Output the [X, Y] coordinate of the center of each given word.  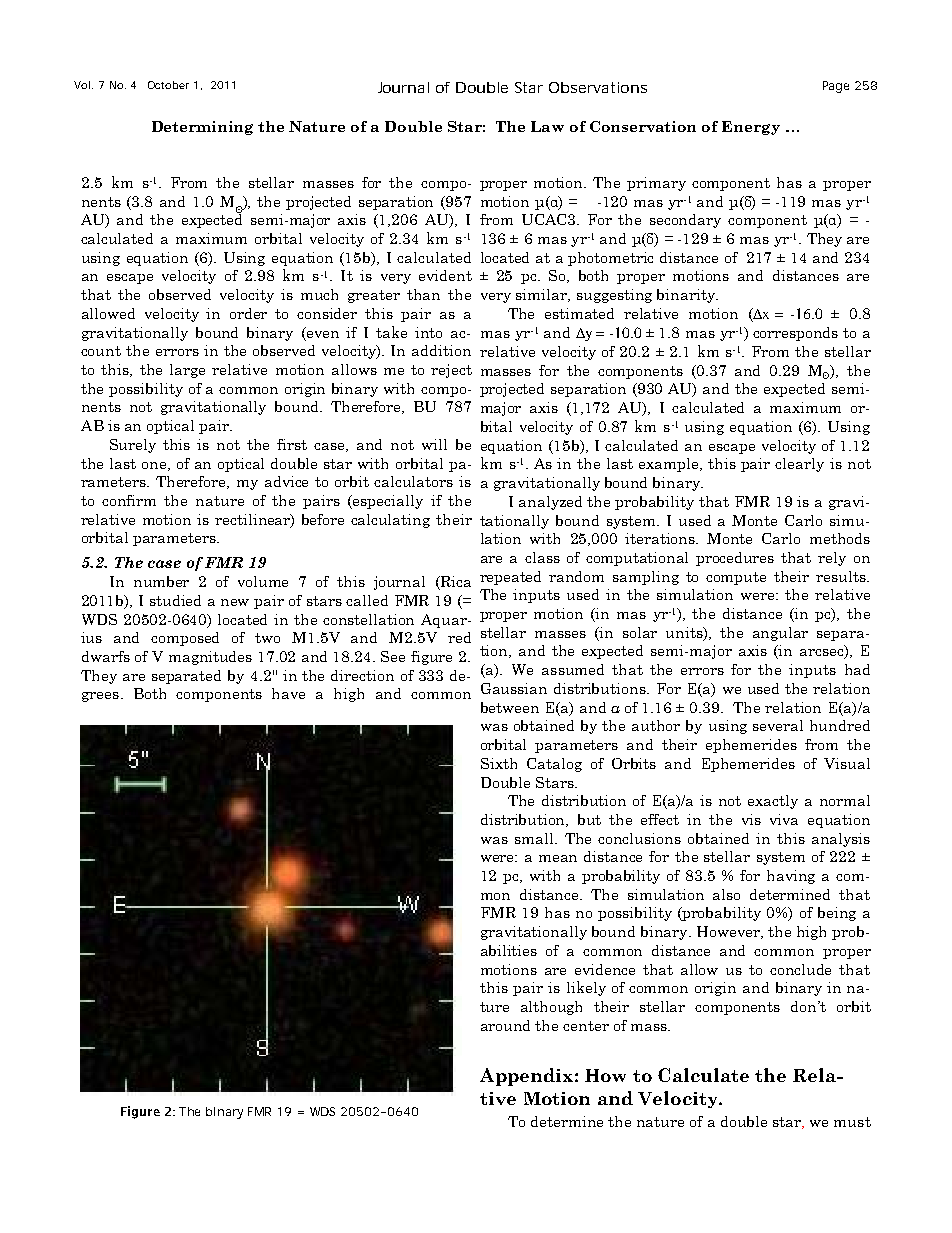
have [288, 693]
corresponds [795, 334]
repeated [510, 578]
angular [780, 634]
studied [175, 600]
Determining [202, 128]
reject [451, 371]
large [187, 371]
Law [547, 126]
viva [784, 819]
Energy [751, 128]
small [535, 838]
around [505, 1025]
